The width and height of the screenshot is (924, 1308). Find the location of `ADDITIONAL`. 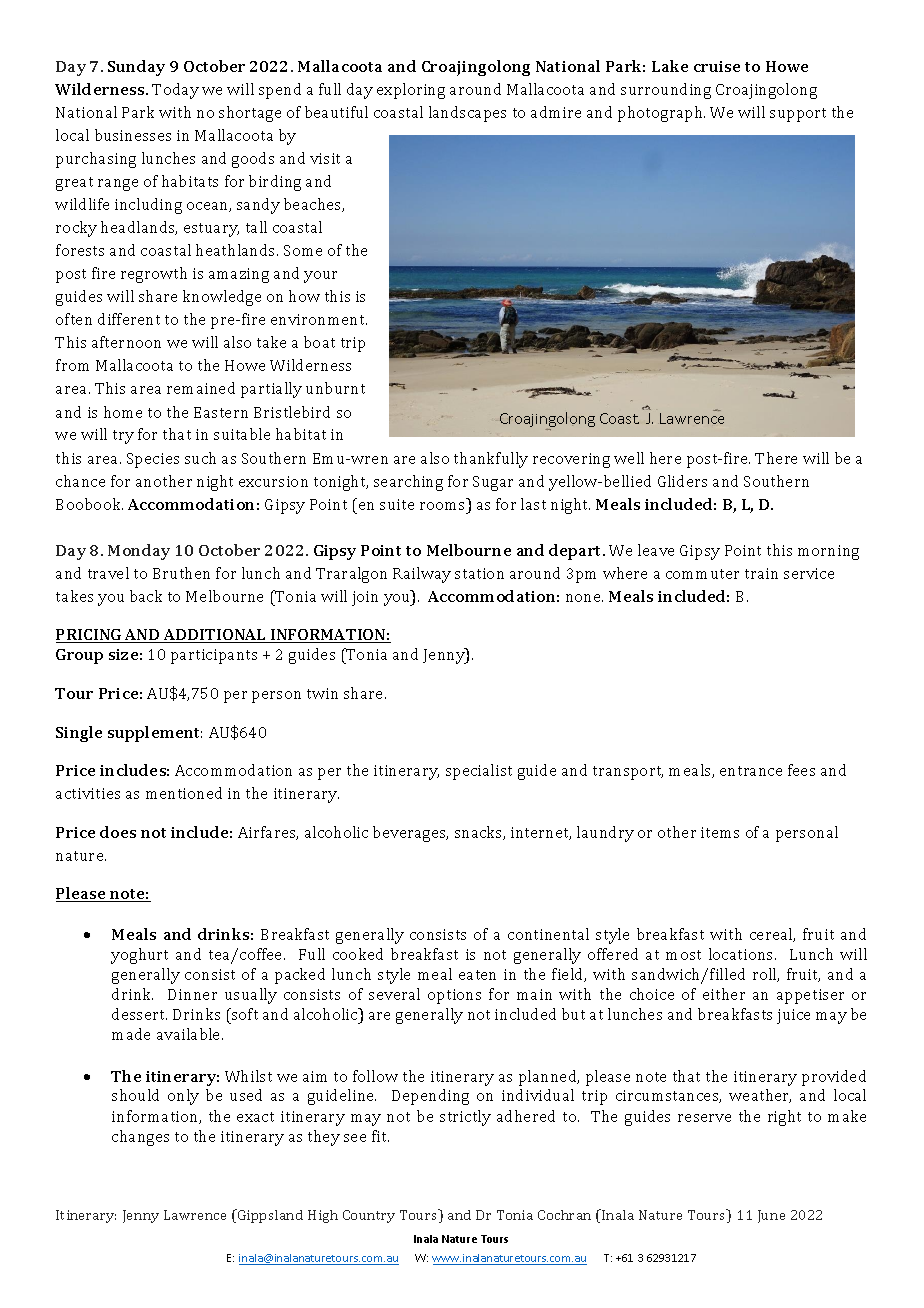

ADDITIONAL is located at coordinates (215, 636).
